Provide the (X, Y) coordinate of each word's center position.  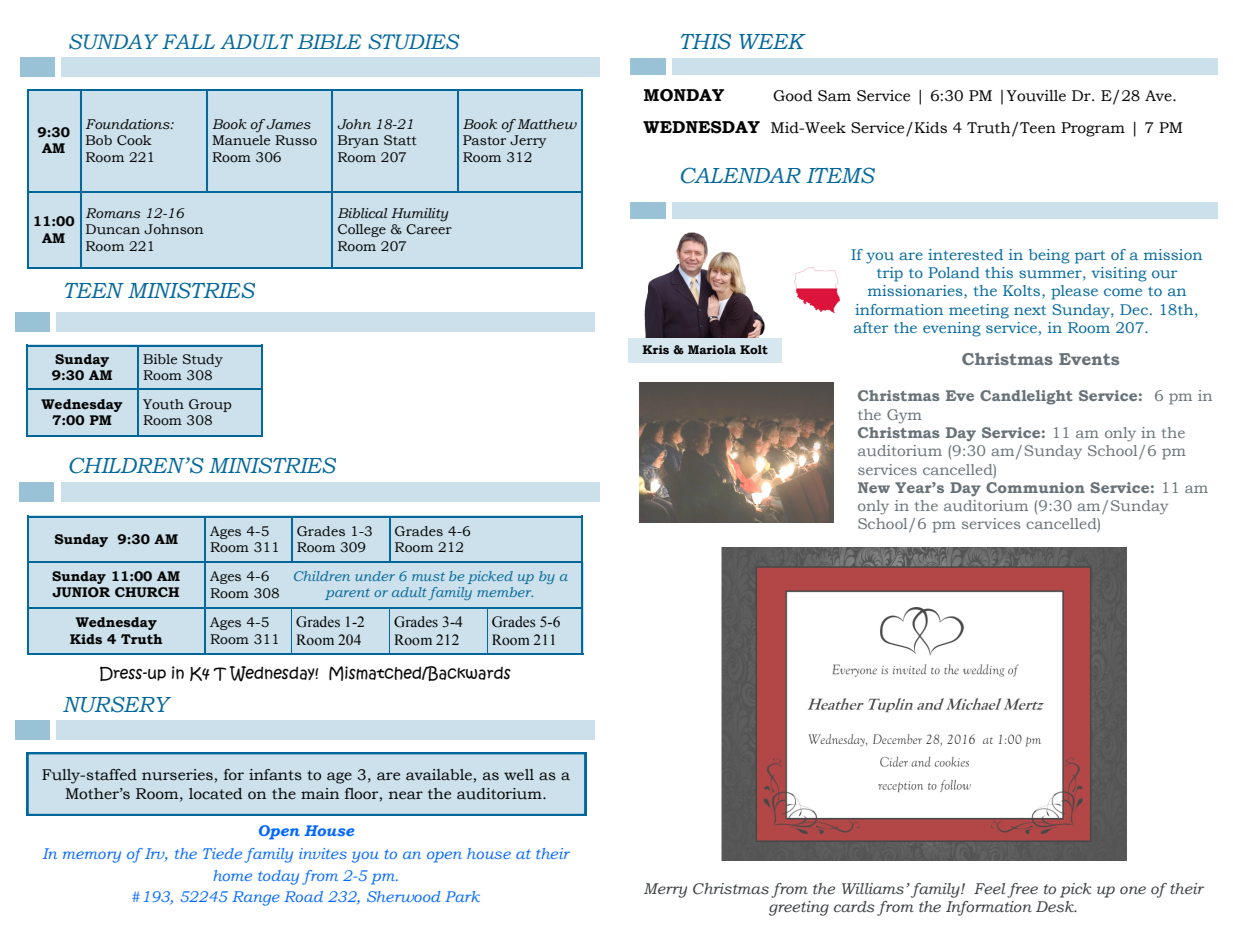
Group (210, 405)
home (232, 875)
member (505, 592)
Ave (1159, 96)
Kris (655, 349)
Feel (989, 888)
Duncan (113, 229)
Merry (665, 890)
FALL (188, 41)
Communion (1035, 487)
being (1049, 256)
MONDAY (684, 95)
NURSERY (117, 704)
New (874, 487)
